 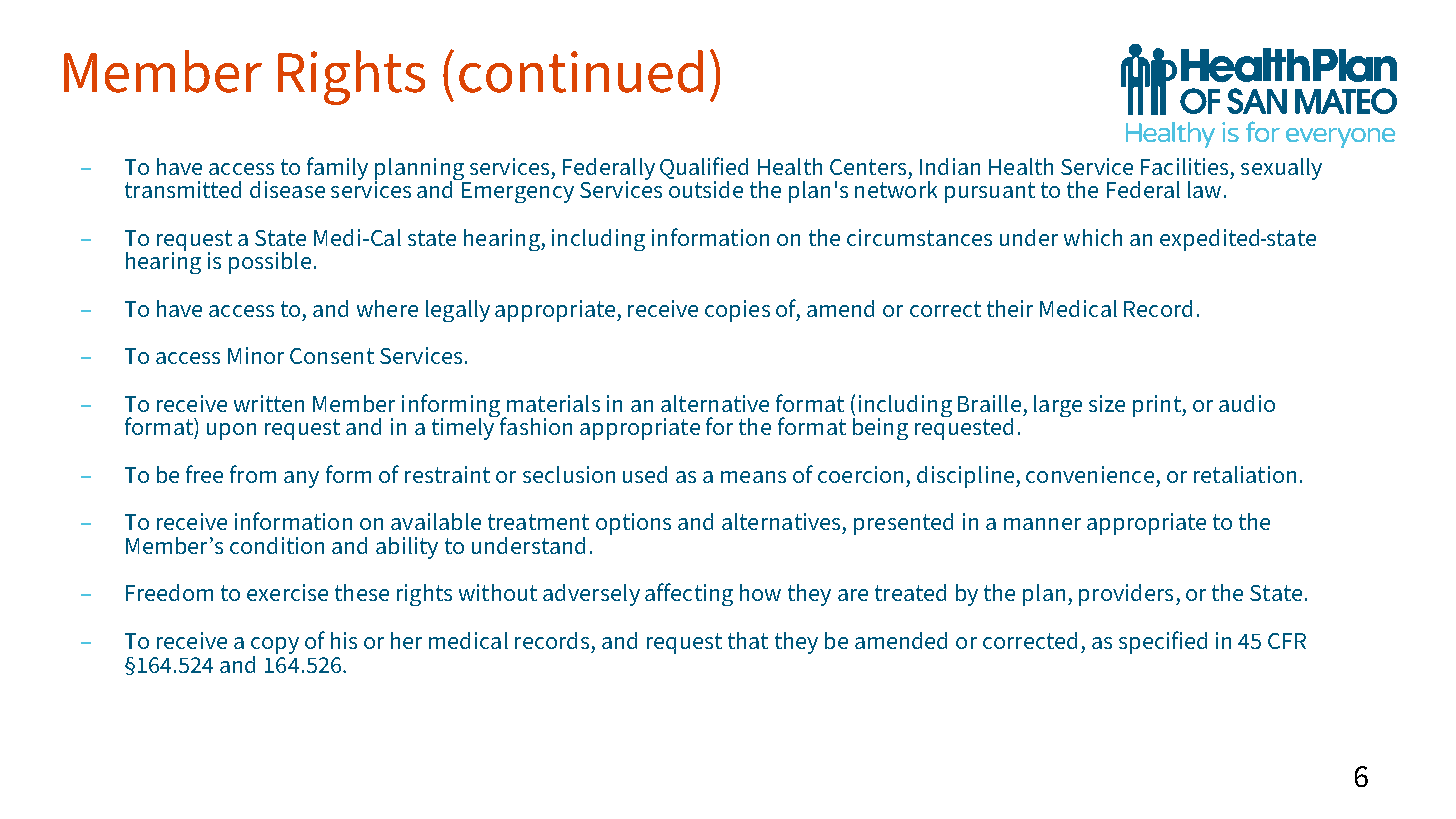 I want to click on his, so click(x=344, y=640).
